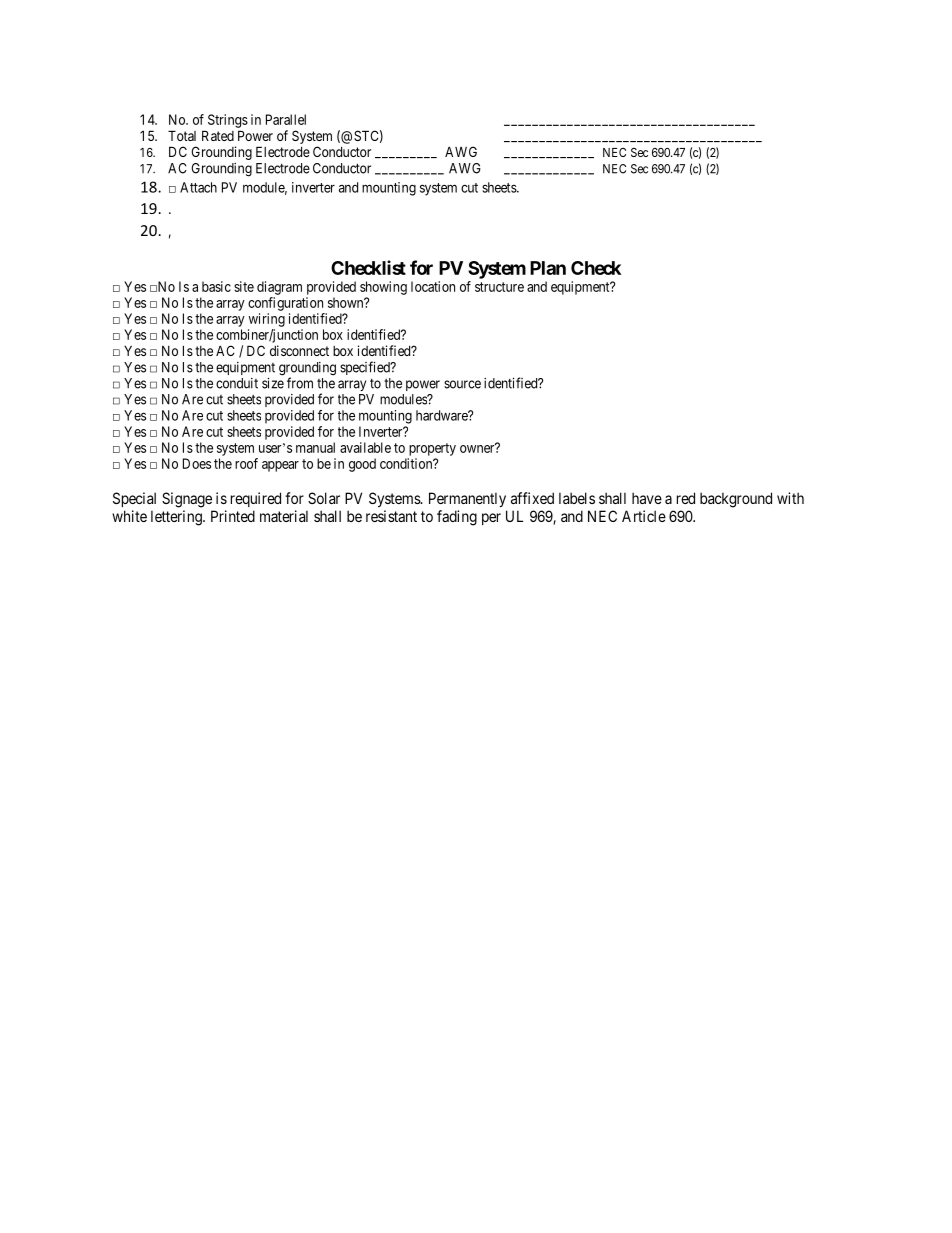  I want to click on Attach, so click(198, 187).
